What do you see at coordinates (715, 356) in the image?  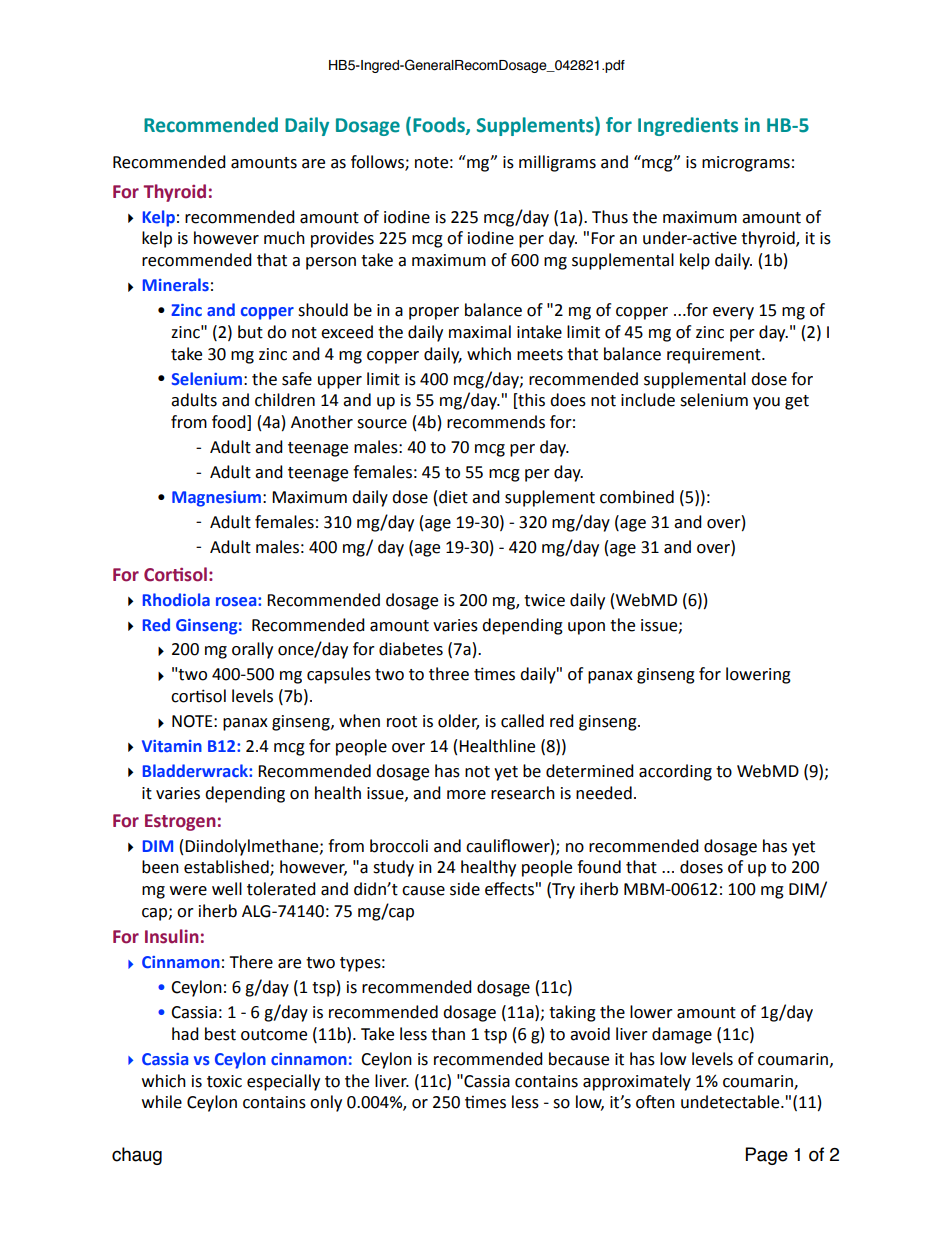 I see `requirement` at bounding box center [715, 356].
